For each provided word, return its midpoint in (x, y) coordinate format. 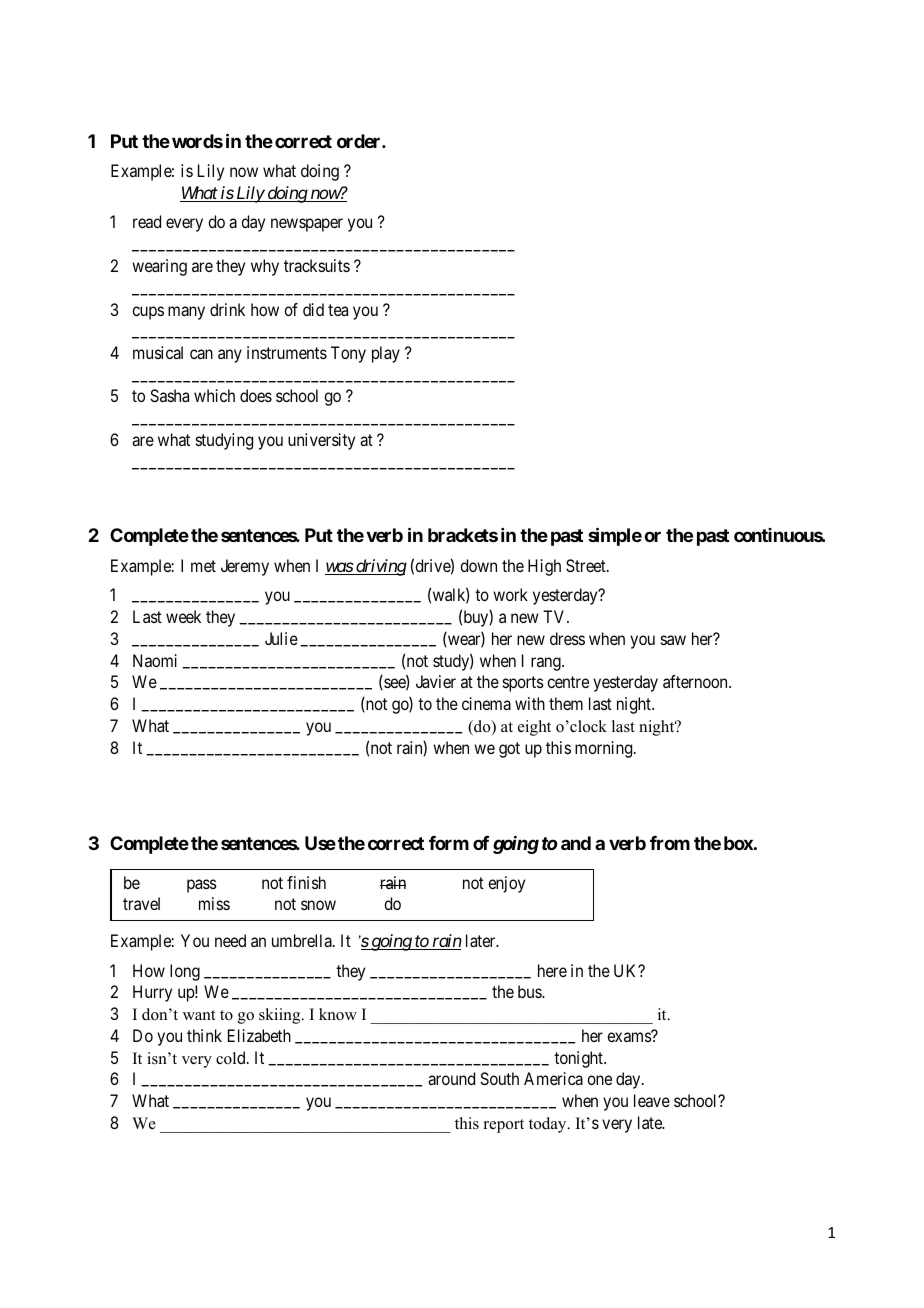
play (386, 354)
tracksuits (317, 265)
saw (673, 640)
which (214, 395)
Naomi (155, 660)
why (265, 267)
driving (380, 567)
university (321, 441)
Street (587, 565)
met (203, 566)
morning (605, 749)
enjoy (506, 884)
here (552, 970)
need (230, 940)
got (509, 750)
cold (232, 1058)
